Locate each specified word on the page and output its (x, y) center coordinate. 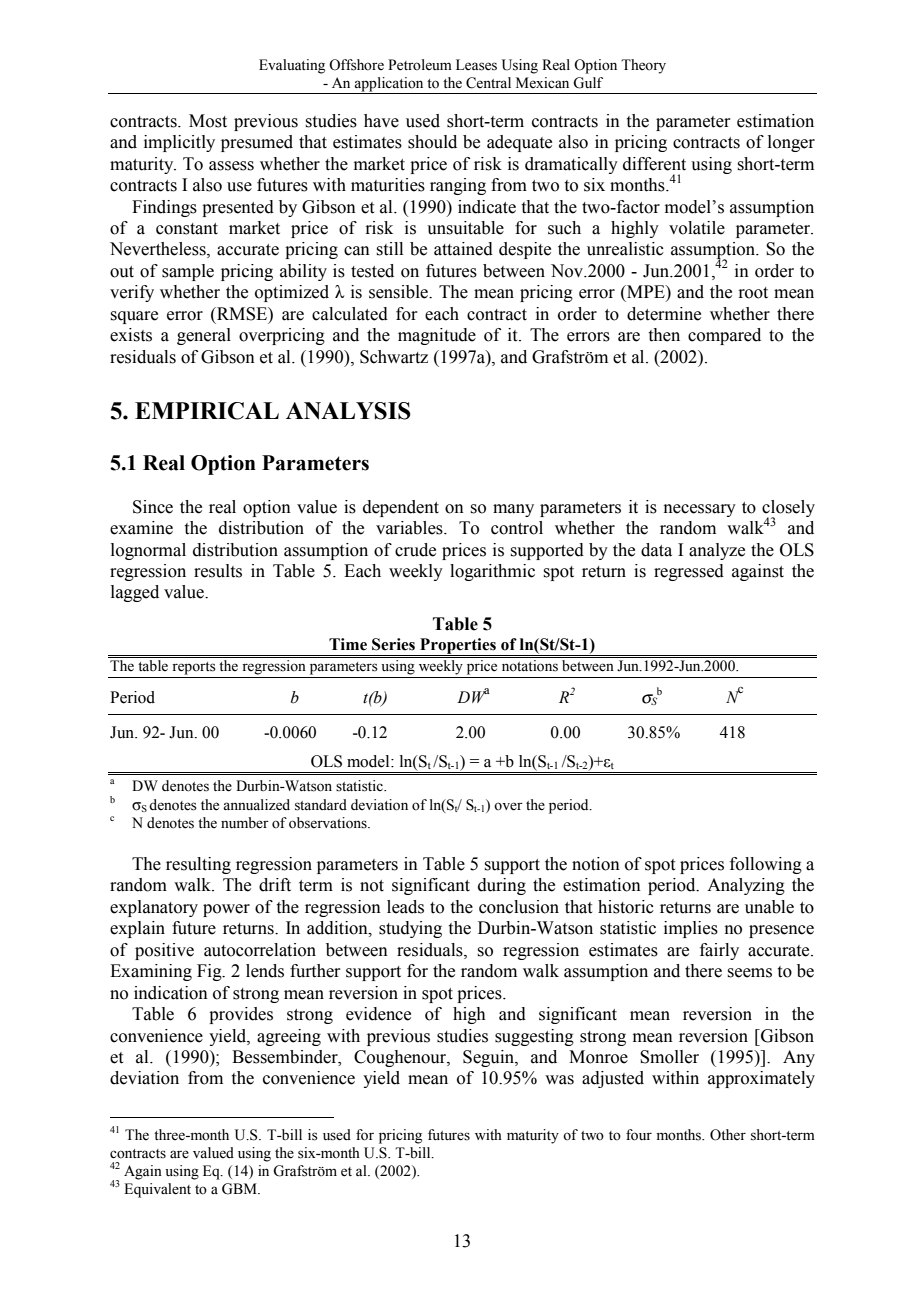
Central (488, 83)
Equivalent (157, 1190)
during (502, 886)
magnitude (437, 336)
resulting (198, 865)
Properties (458, 647)
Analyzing (746, 886)
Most (208, 121)
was (559, 1080)
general (204, 336)
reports (194, 668)
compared (724, 336)
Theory (643, 66)
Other (728, 1135)
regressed (689, 572)
